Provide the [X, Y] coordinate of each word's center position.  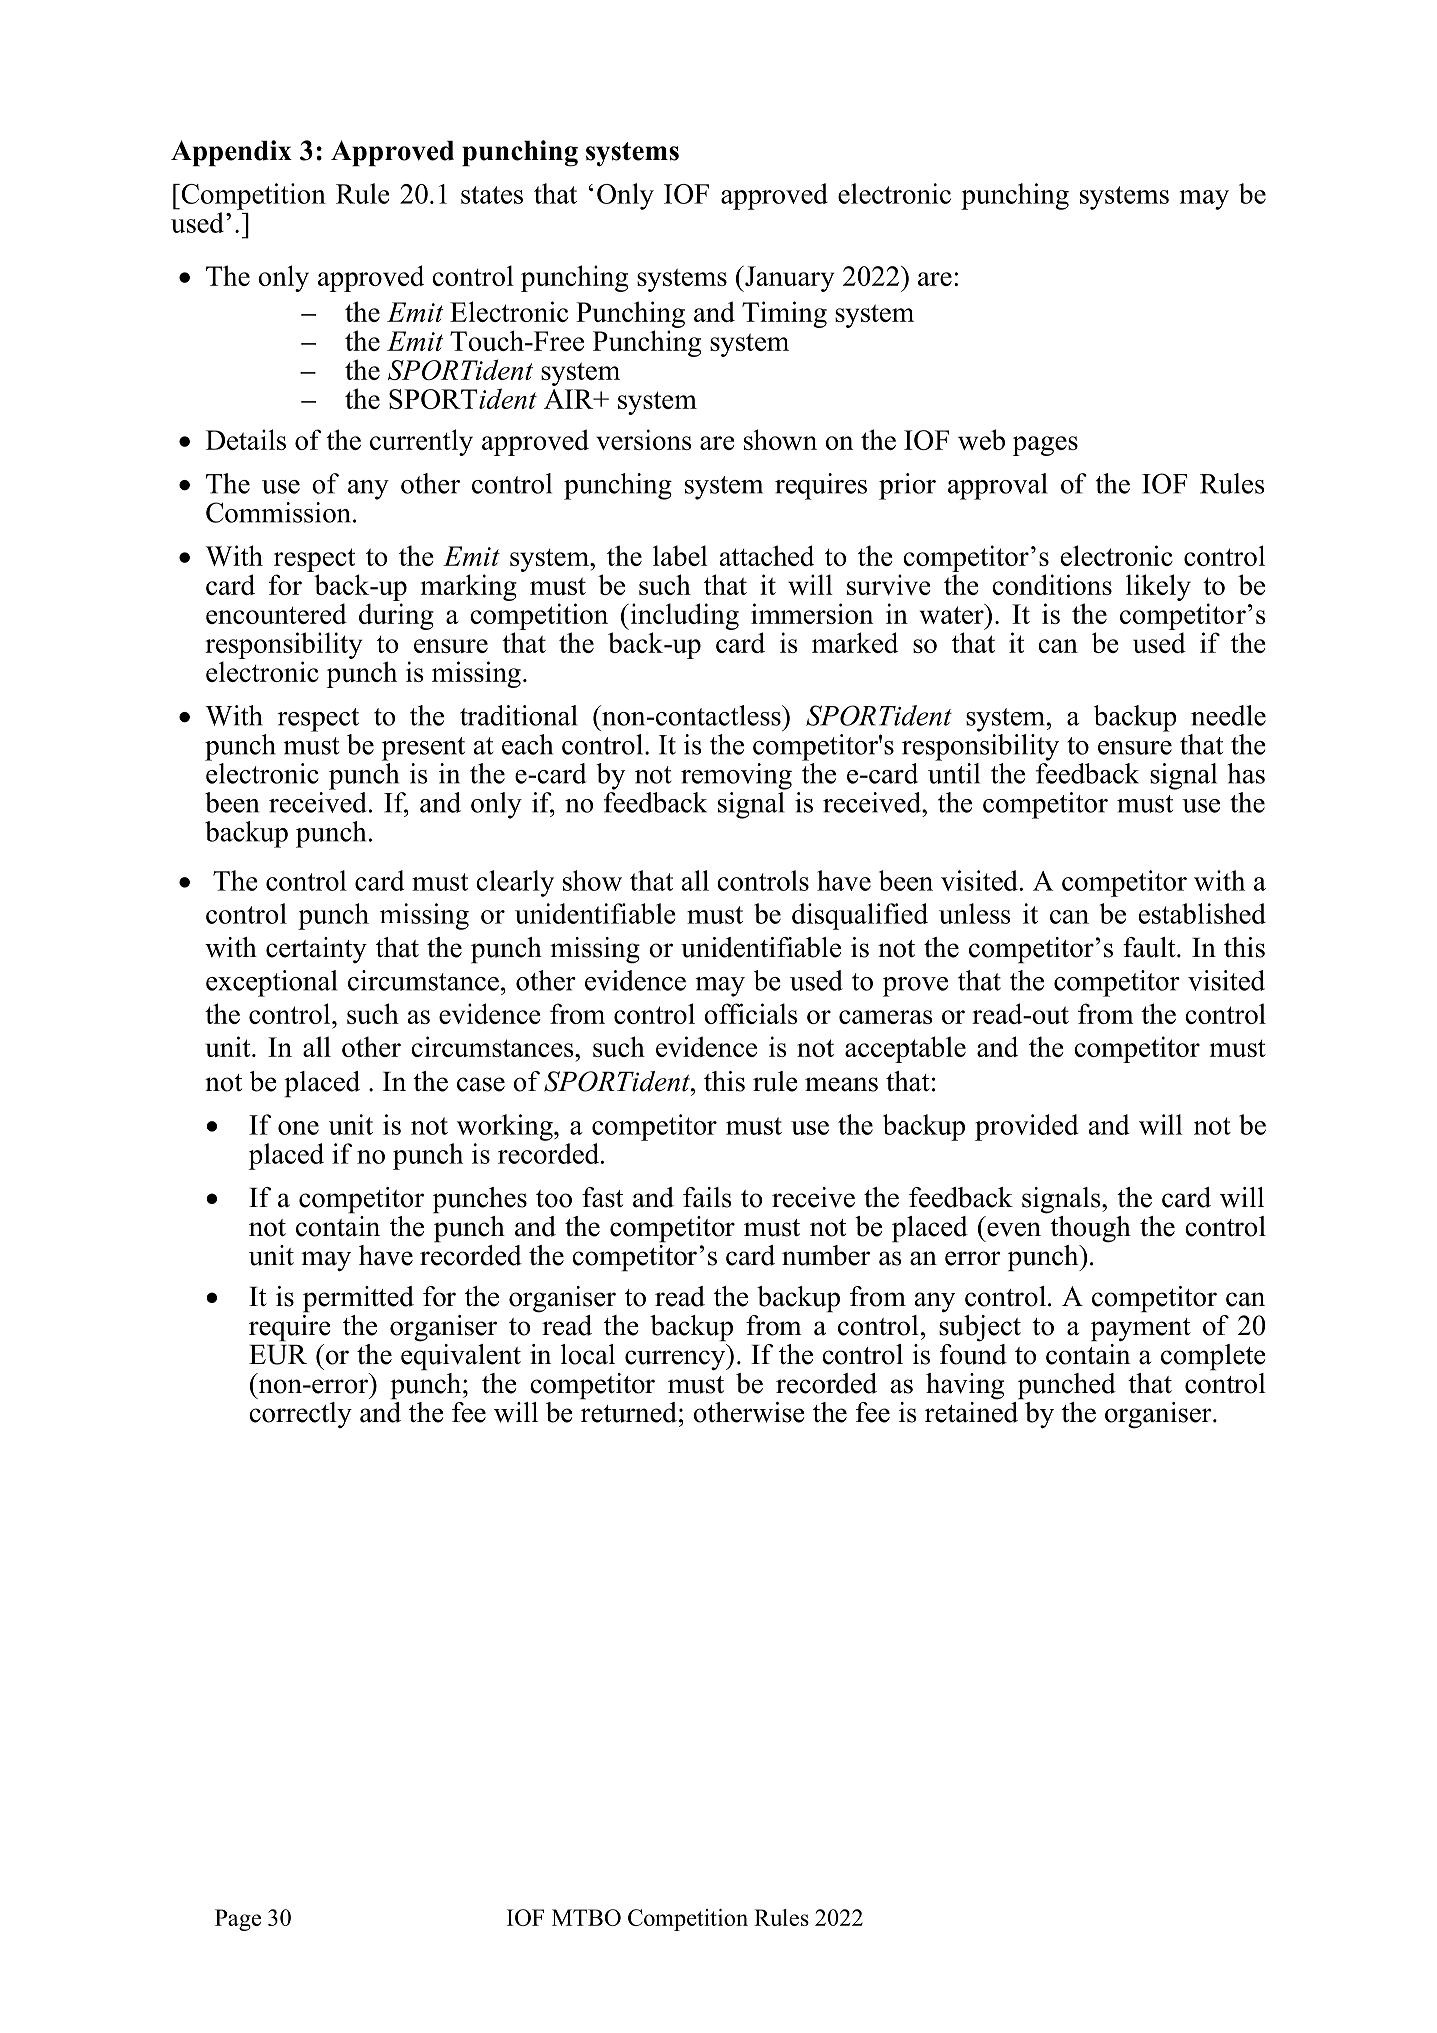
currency [676, 1360]
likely [1158, 587]
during [396, 616]
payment [1141, 1330]
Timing [784, 314]
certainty [316, 950]
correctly [300, 1415]
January [789, 279]
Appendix [231, 153]
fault [1150, 947]
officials [751, 1013]
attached [767, 555]
